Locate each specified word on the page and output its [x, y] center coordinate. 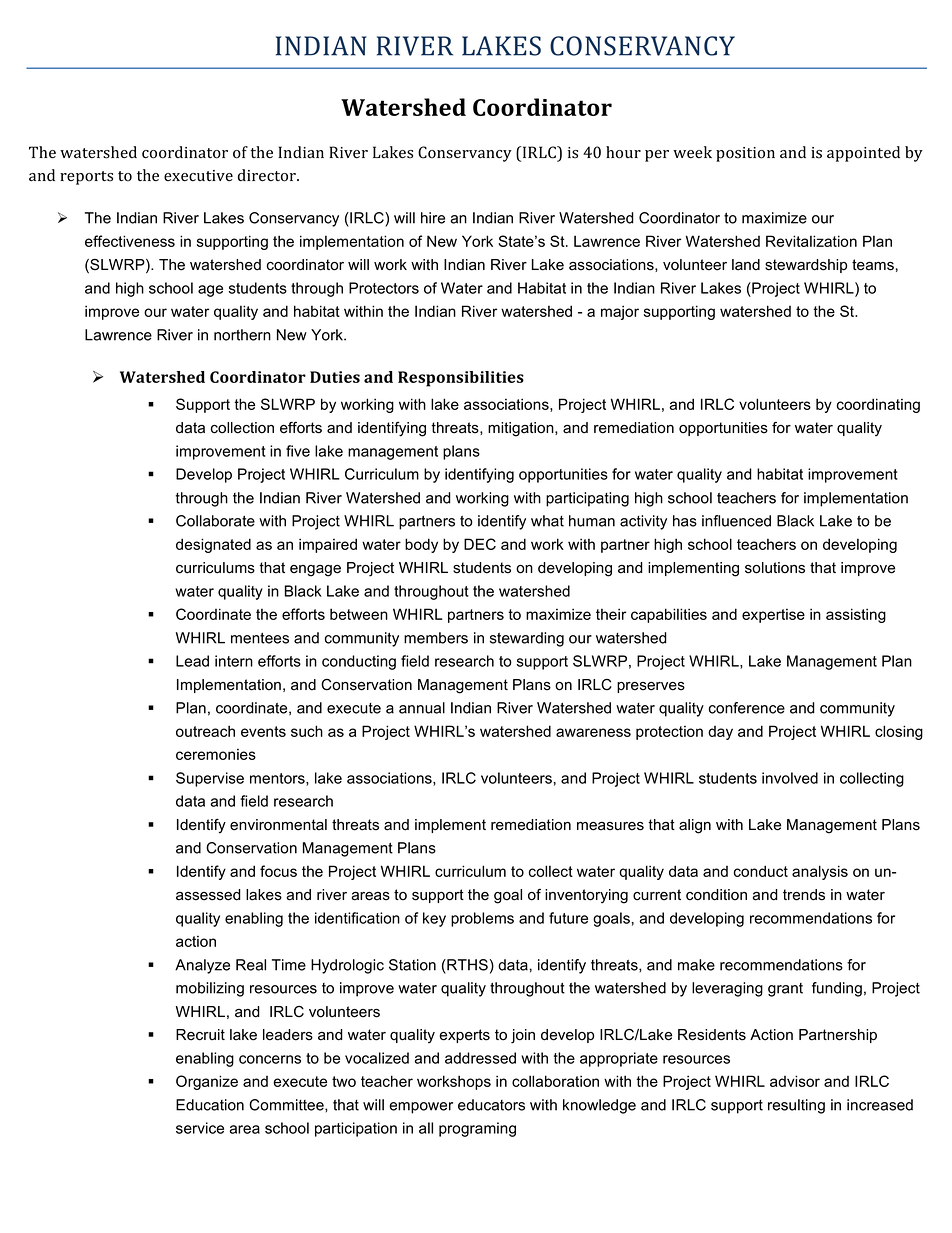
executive [198, 175]
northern [242, 335]
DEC [480, 544]
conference [747, 708]
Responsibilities [461, 379]
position [745, 154]
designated [213, 545]
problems [482, 919]
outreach [205, 731]
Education [210, 1105]
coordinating [878, 405]
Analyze [202, 966]
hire [433, 218]
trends [804, 895]
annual [422, 708]
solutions [775, 568]
